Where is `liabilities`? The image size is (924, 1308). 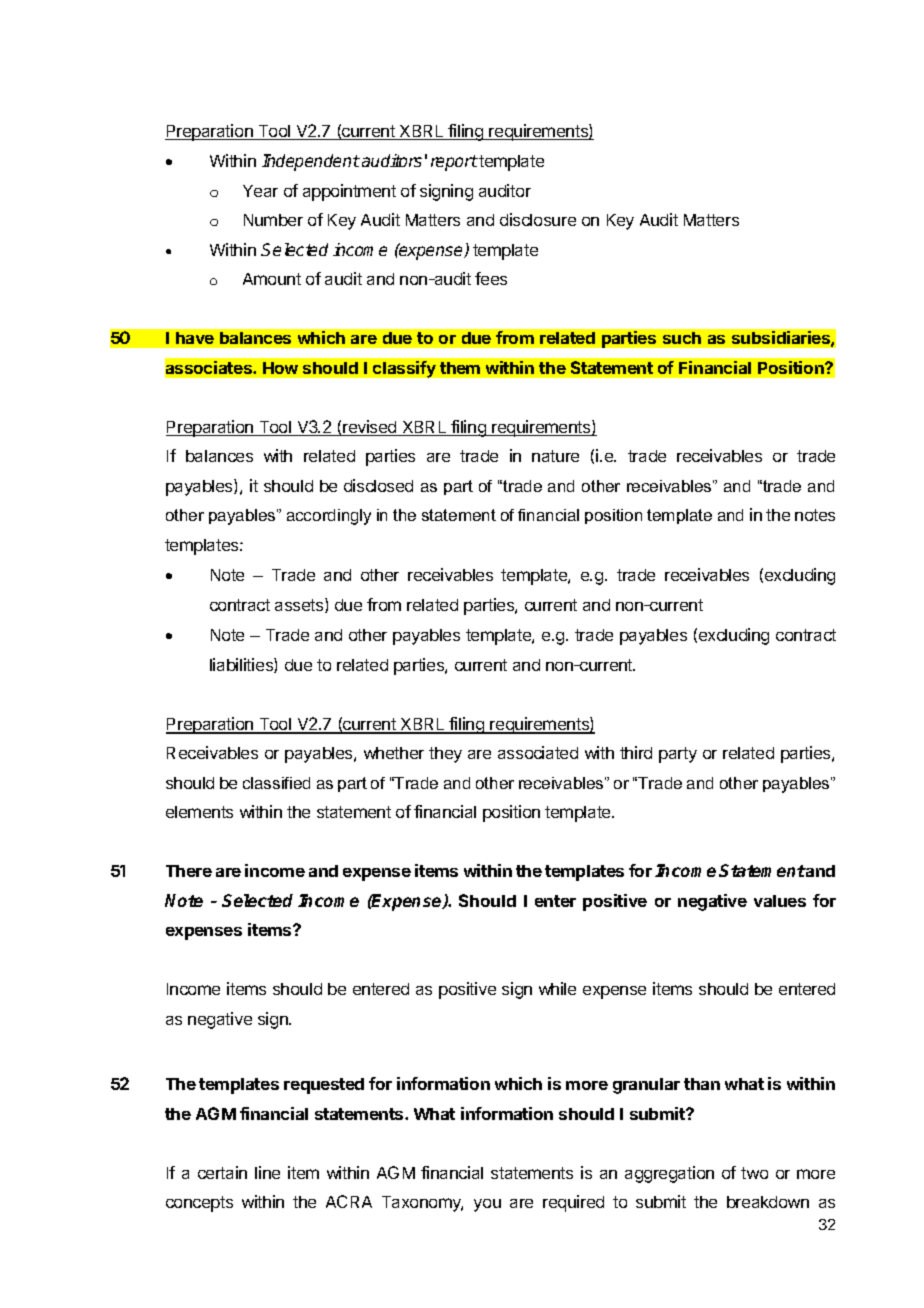 liabilities is located at coordinates (242, 665).
